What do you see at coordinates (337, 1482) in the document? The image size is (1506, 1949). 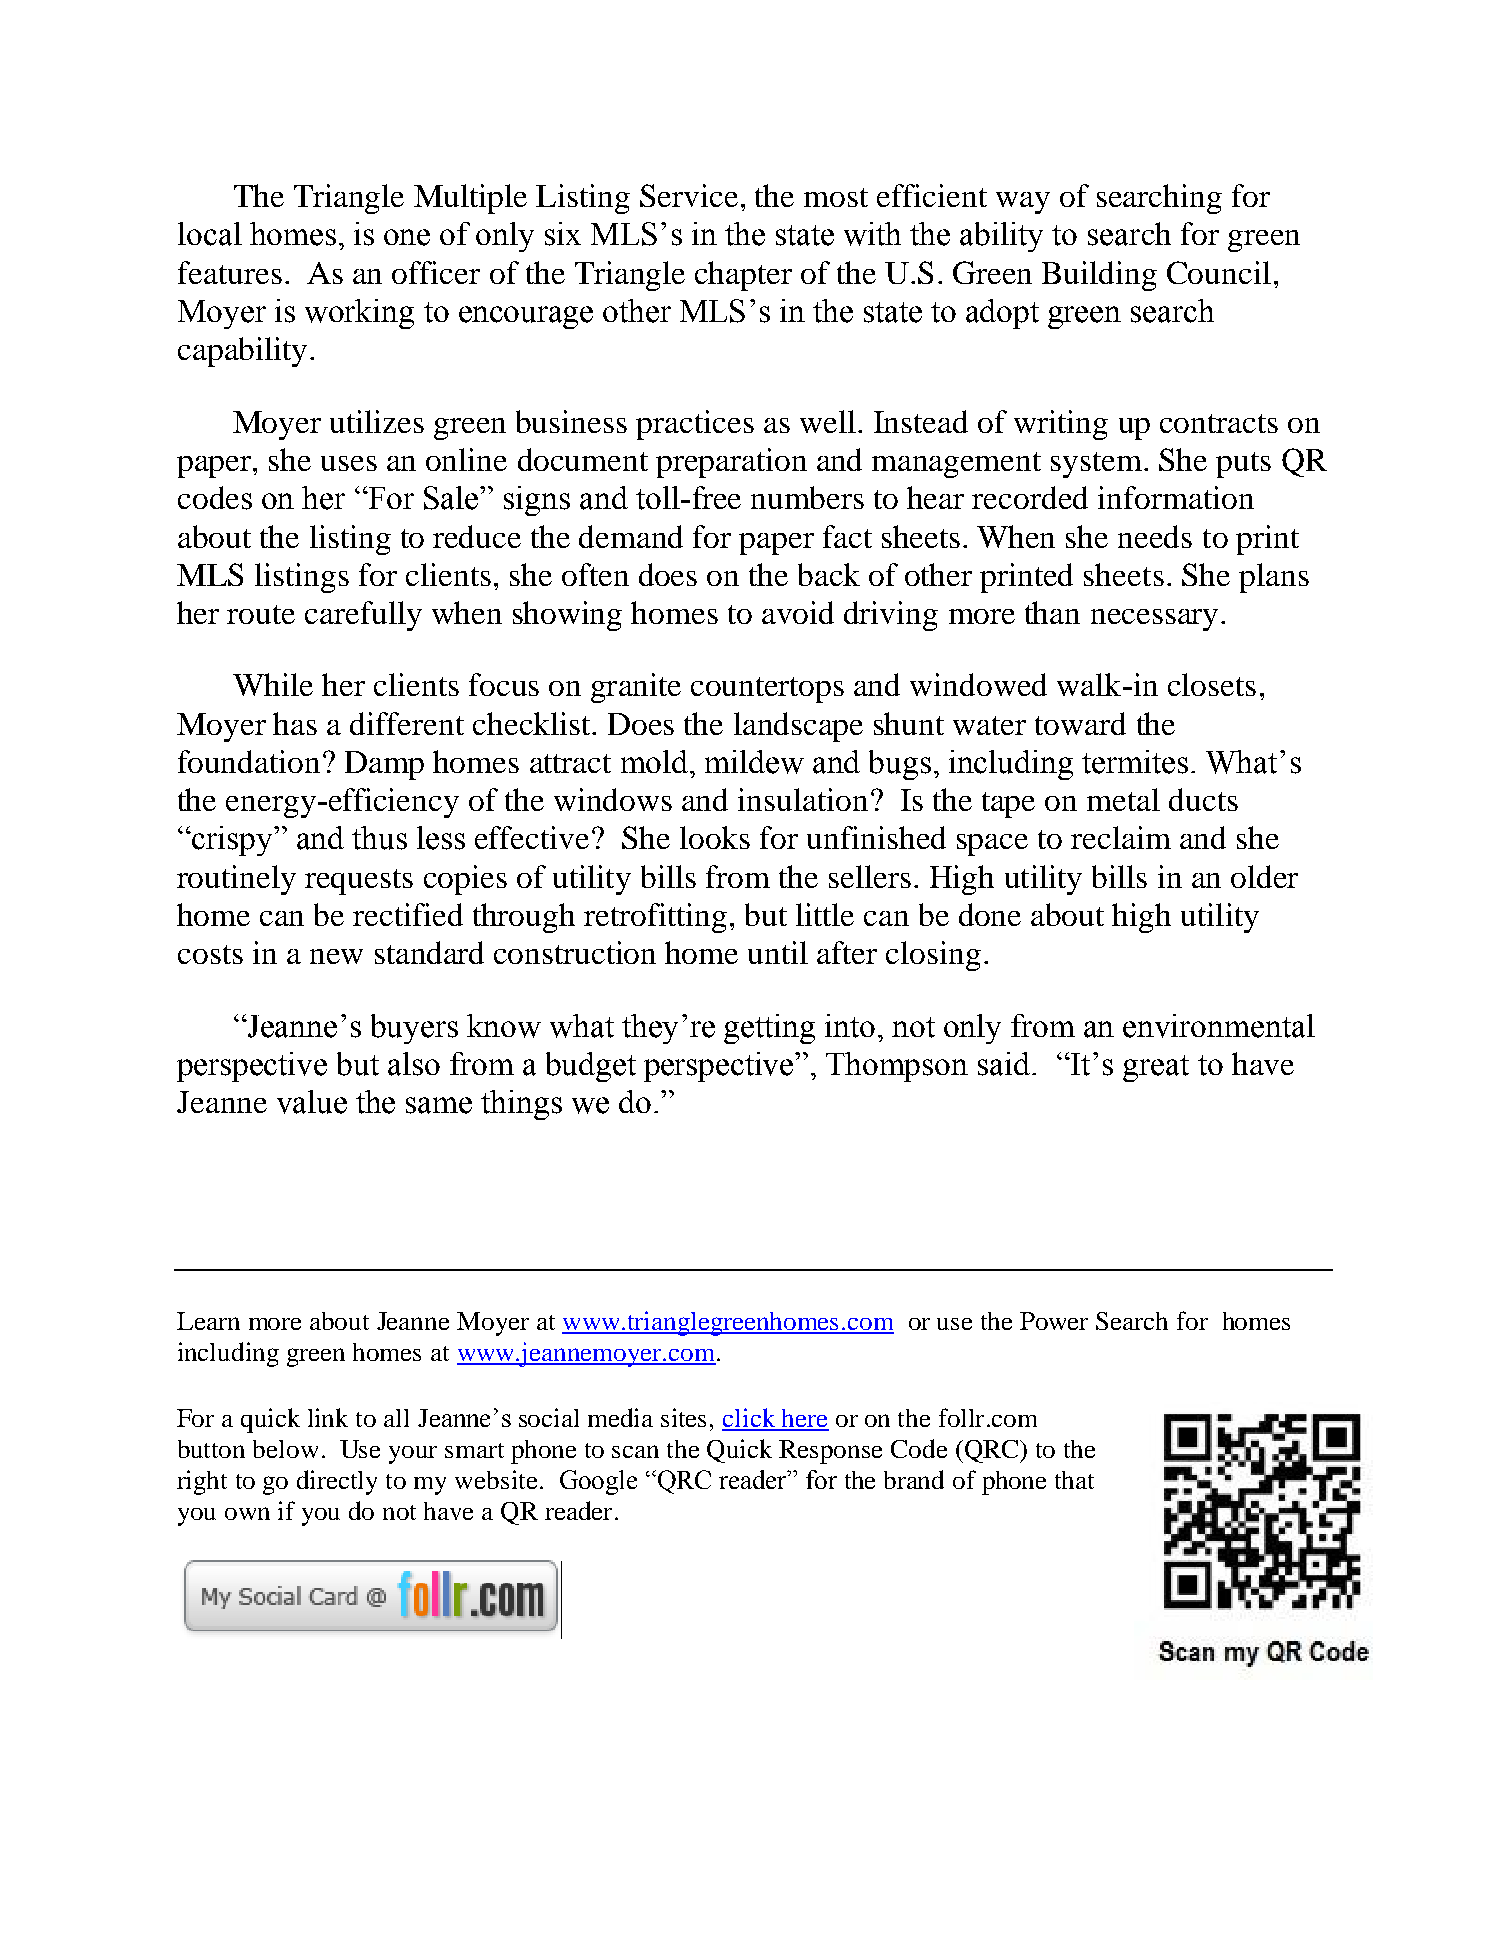 I see `directly` at bounding box center [337, 1482].
